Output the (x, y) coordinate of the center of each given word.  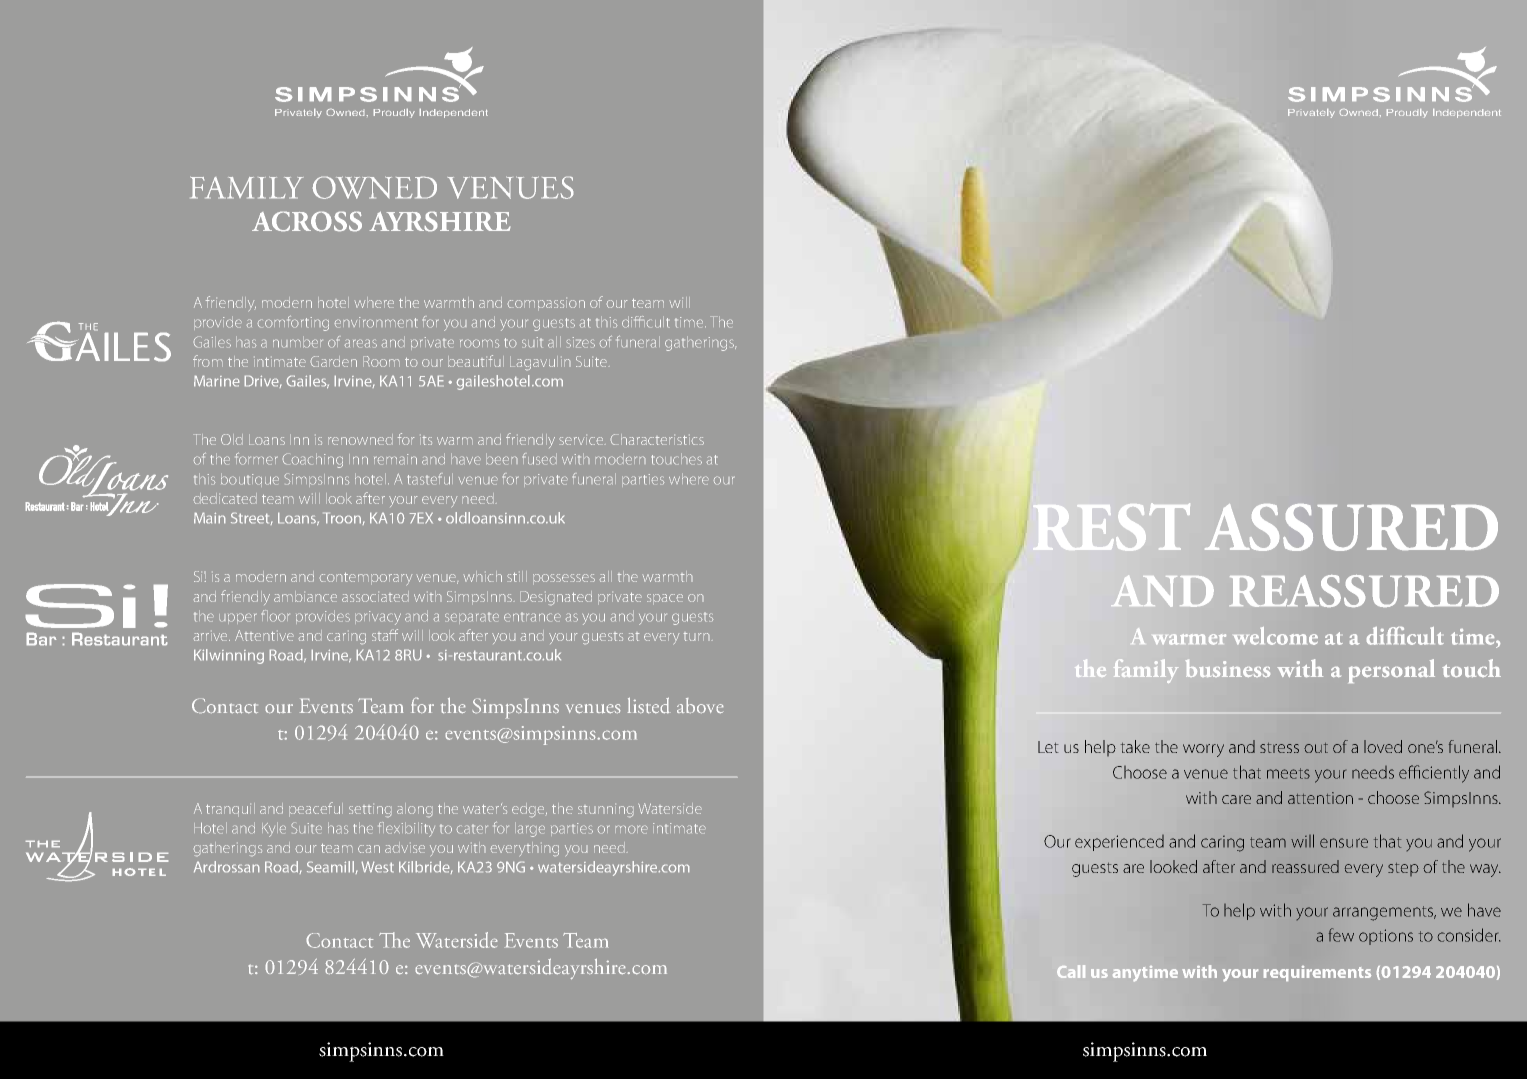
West (377, 867)
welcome (1275, 636)
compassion (546, 304)
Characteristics (657, 439)
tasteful (430, 479)
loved (1383, 746)
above (700, 706)
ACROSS (307, 221)
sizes (580, 342)
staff (385, 635)
